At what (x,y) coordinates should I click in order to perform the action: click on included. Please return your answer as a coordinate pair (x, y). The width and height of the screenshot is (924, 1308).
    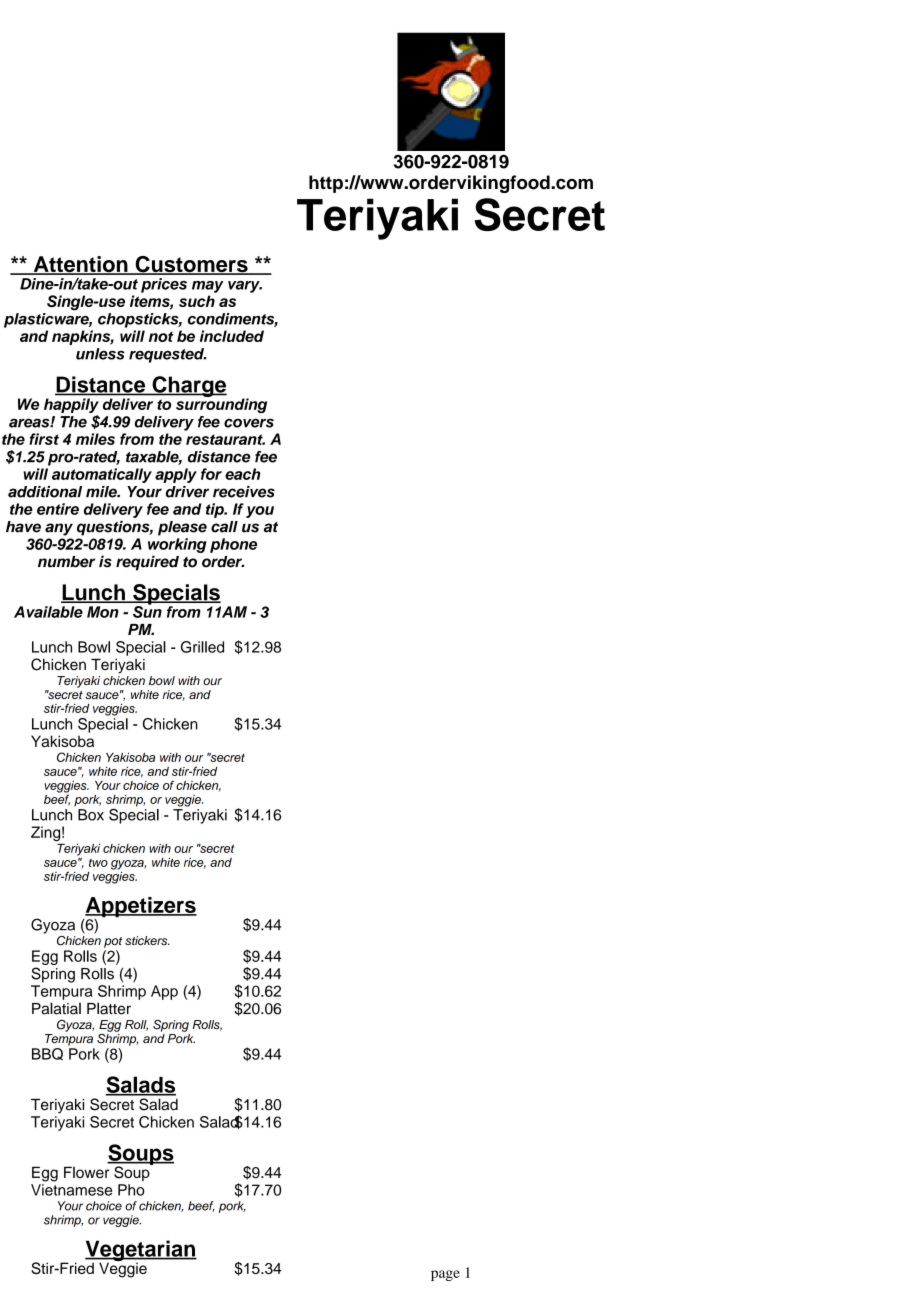
    Looking at the image, I should click on (232, 336).
